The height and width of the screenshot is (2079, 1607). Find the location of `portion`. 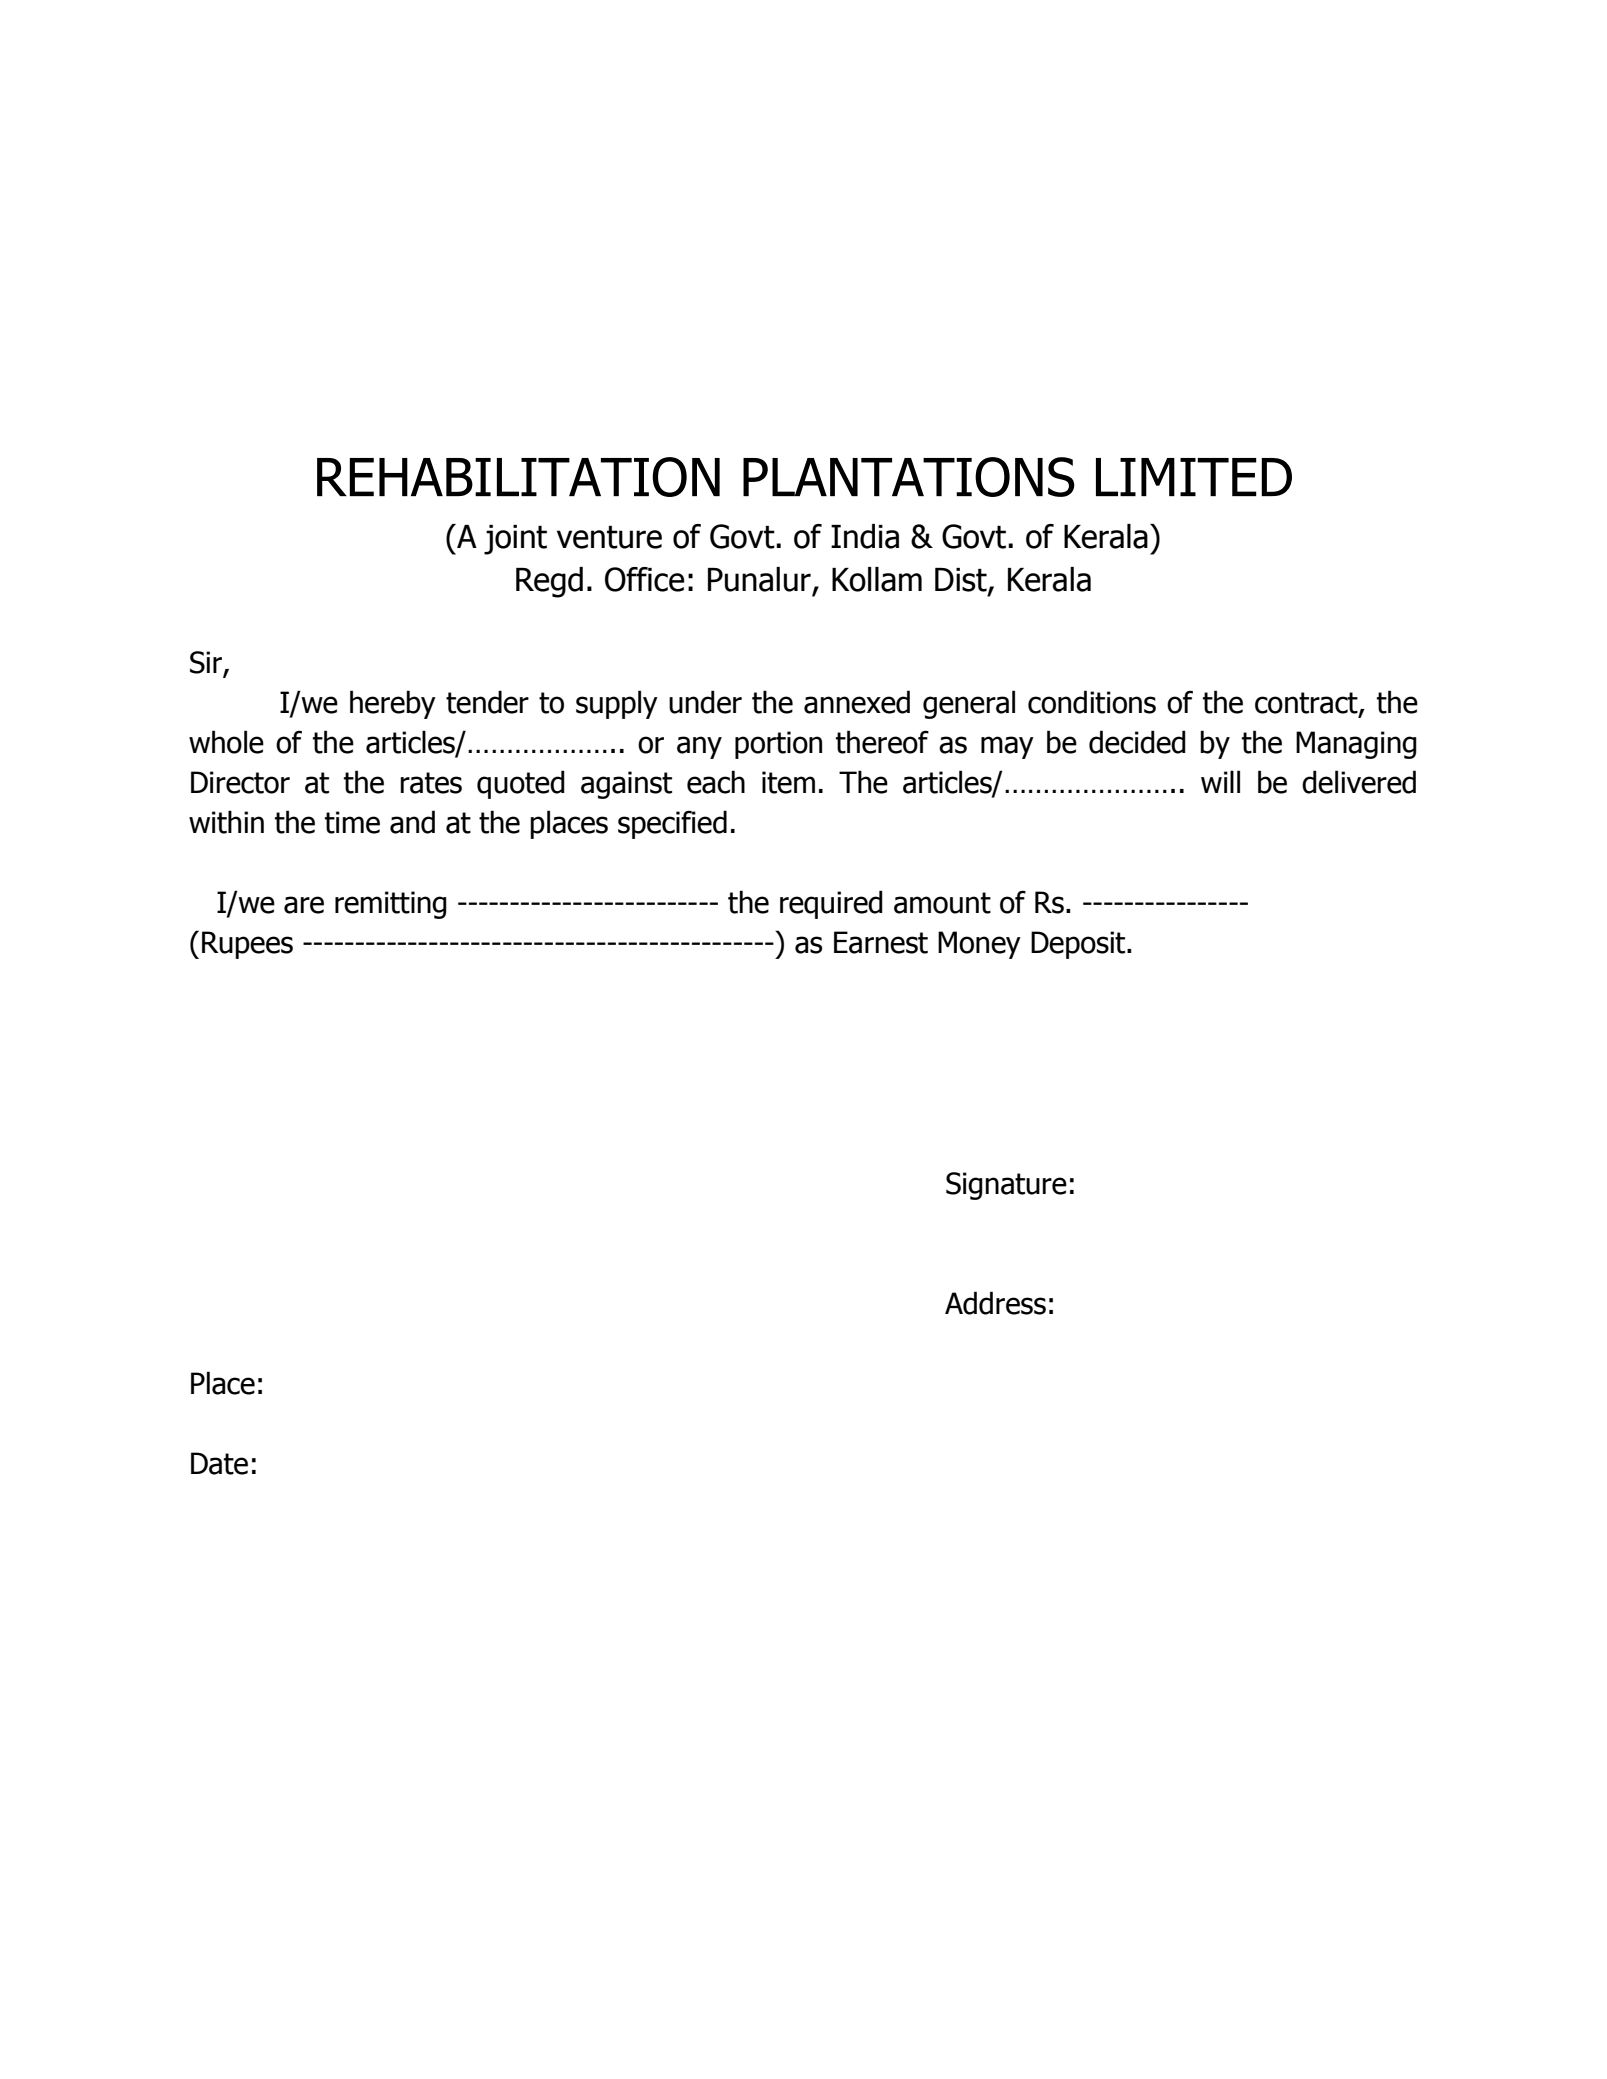

portion is located at coordinates (778, 745).
